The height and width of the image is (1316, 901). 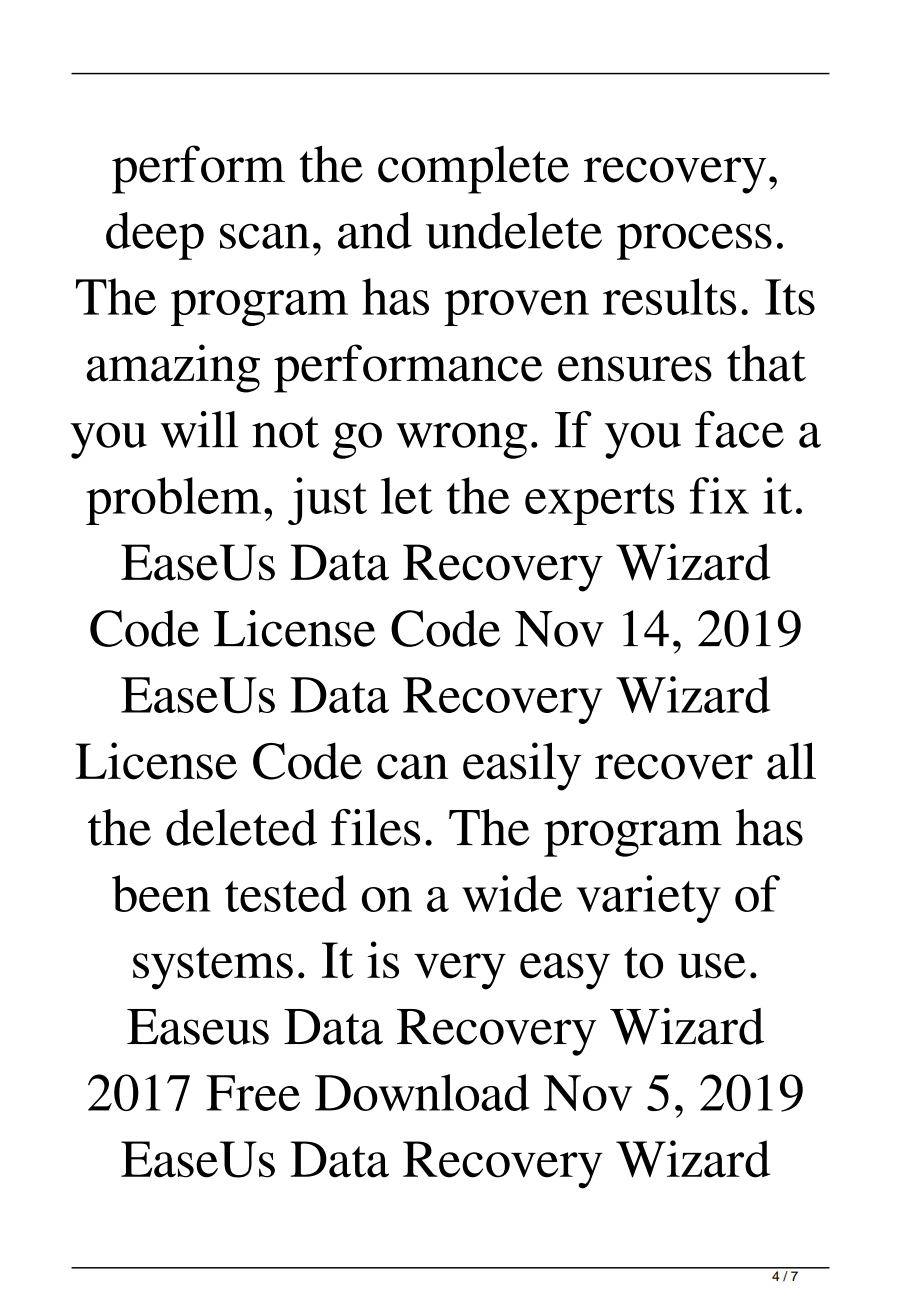 I want to click on process, so click(x=694, y=241).
